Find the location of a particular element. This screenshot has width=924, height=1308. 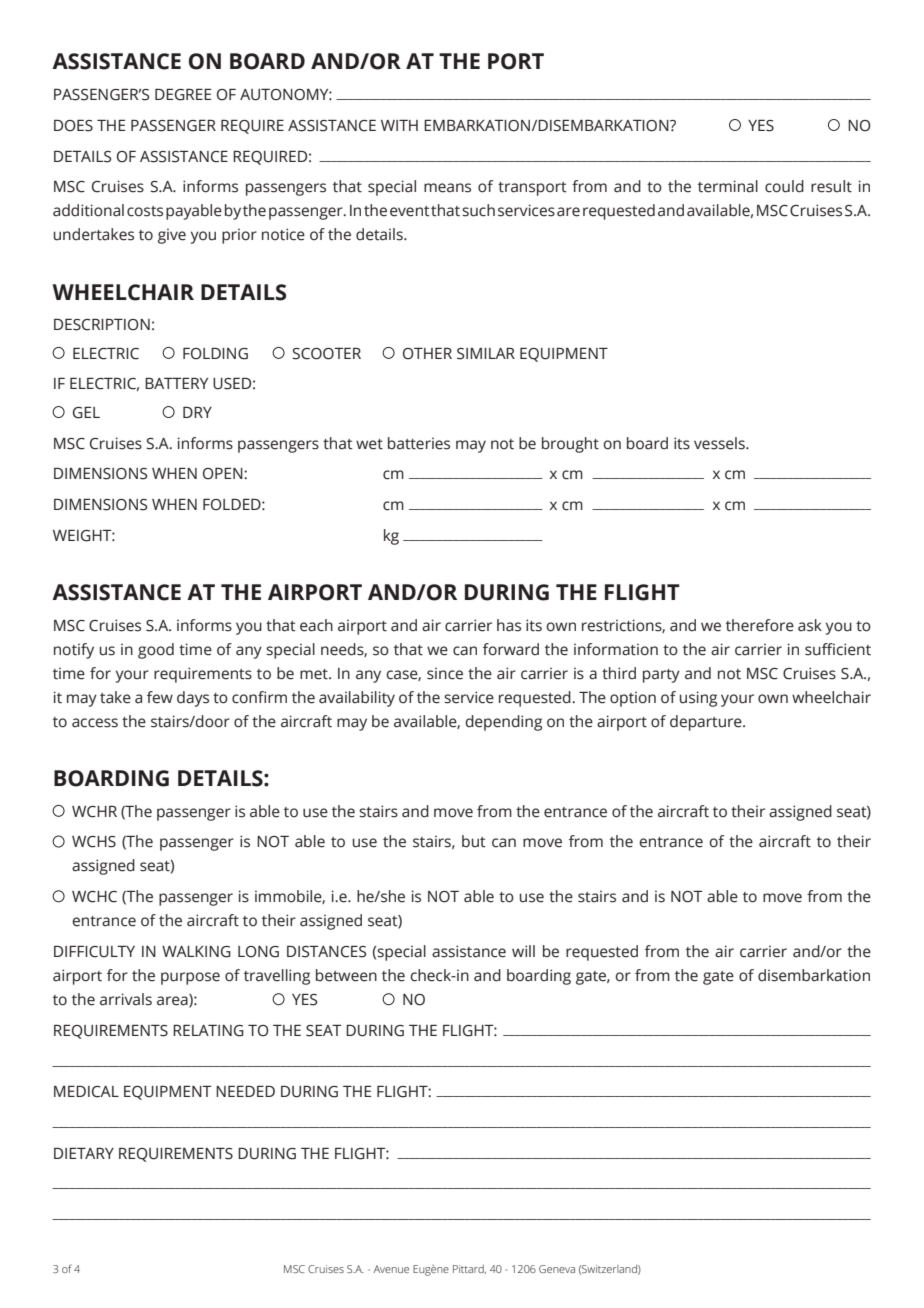

Avenue is located at coordinates (391, 1269).
